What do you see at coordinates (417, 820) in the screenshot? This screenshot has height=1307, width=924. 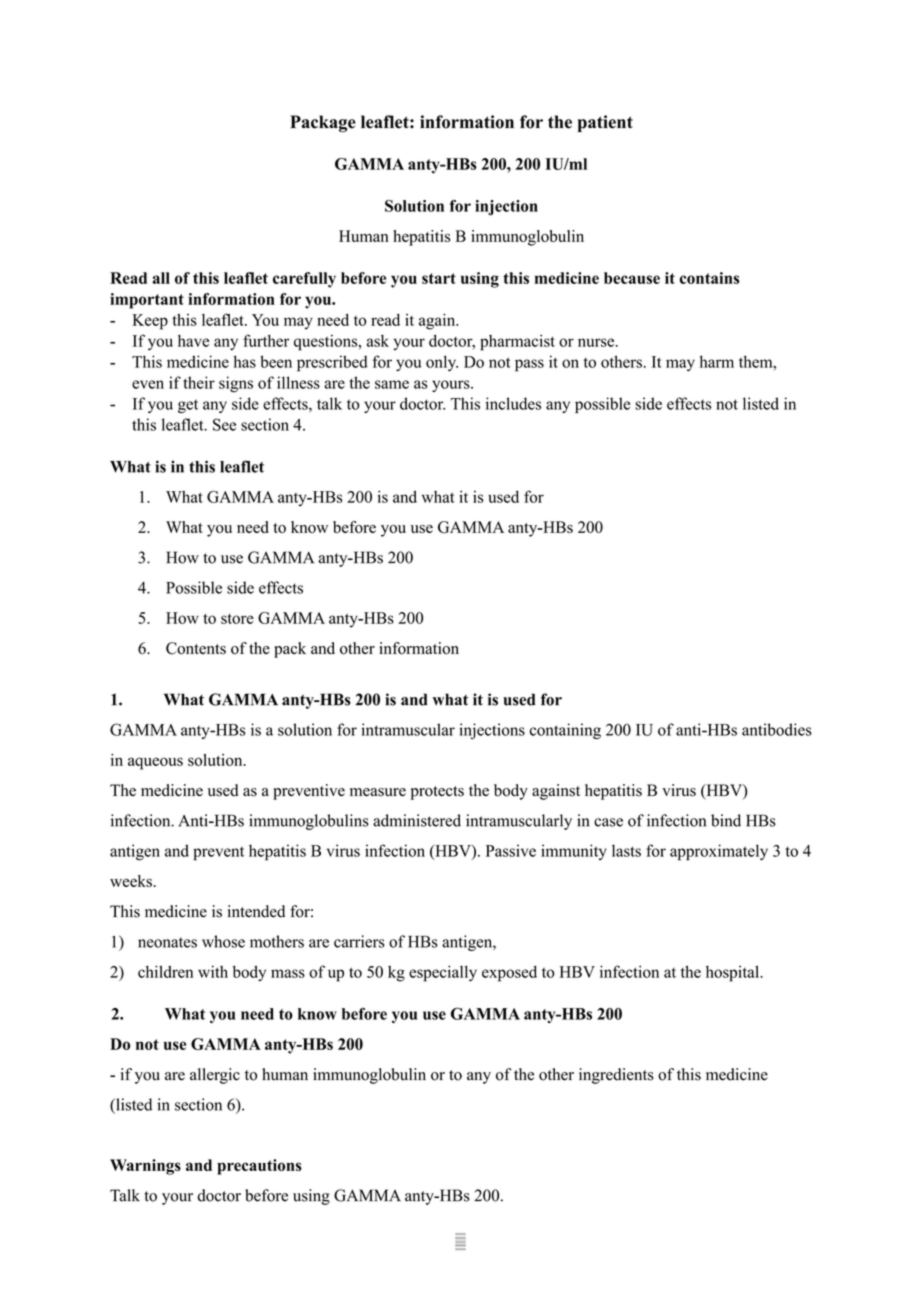 I see `administered` at bounding box center [417, 820].
